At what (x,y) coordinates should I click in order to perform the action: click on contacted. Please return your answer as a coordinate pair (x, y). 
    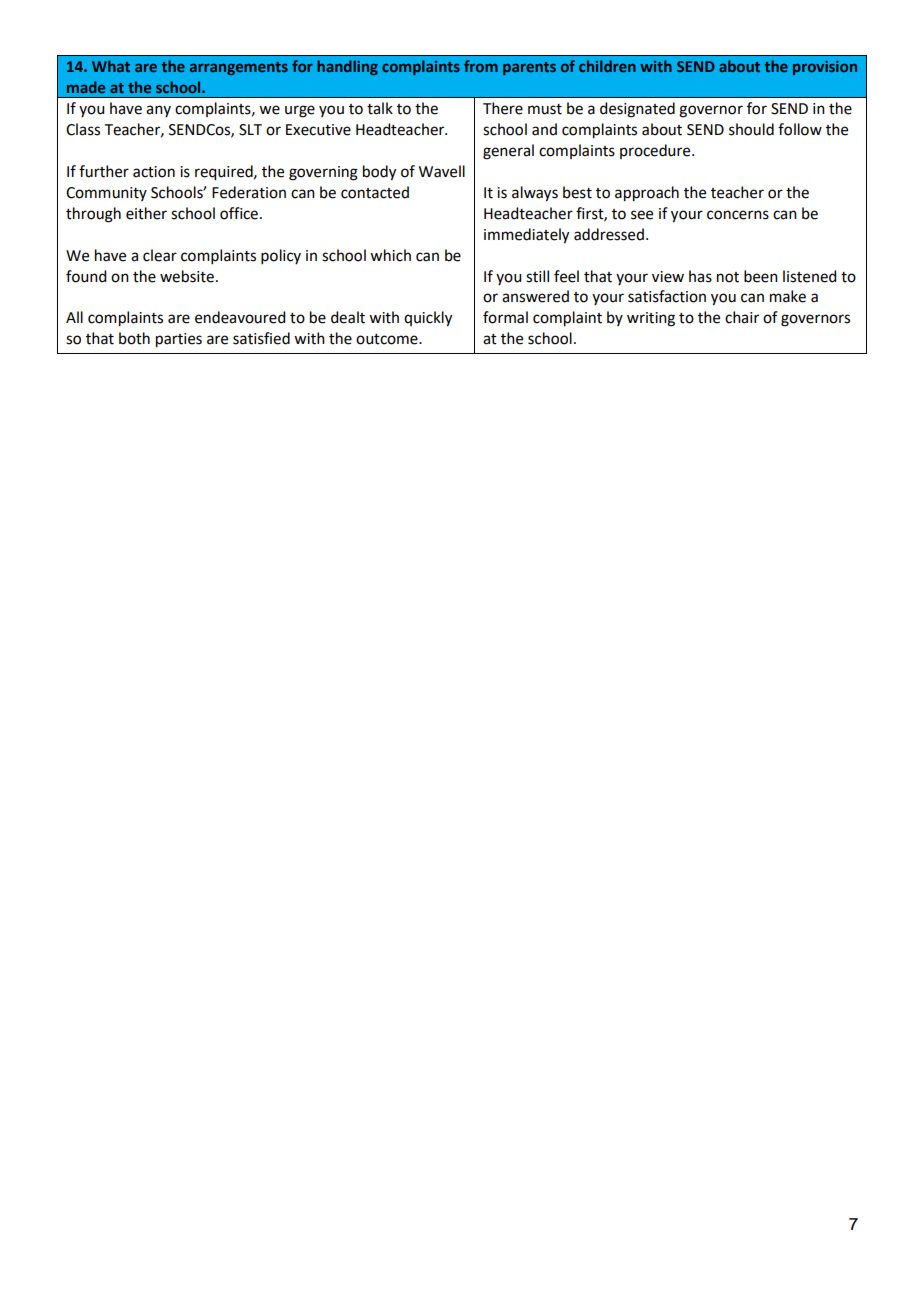
    Looking at the image, I should click on (375, 192).
